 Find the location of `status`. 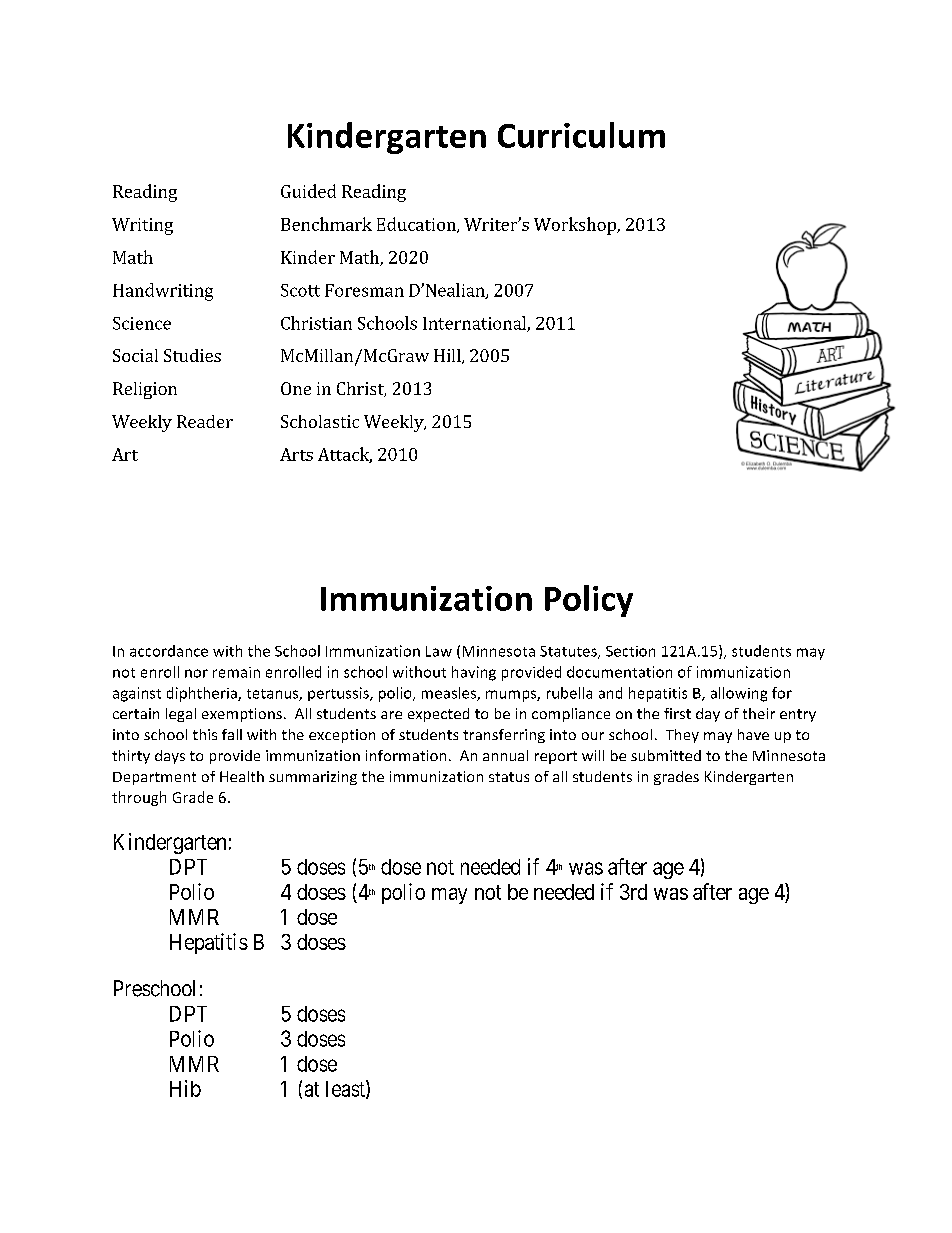

status is located at coordinates (509, 777).
